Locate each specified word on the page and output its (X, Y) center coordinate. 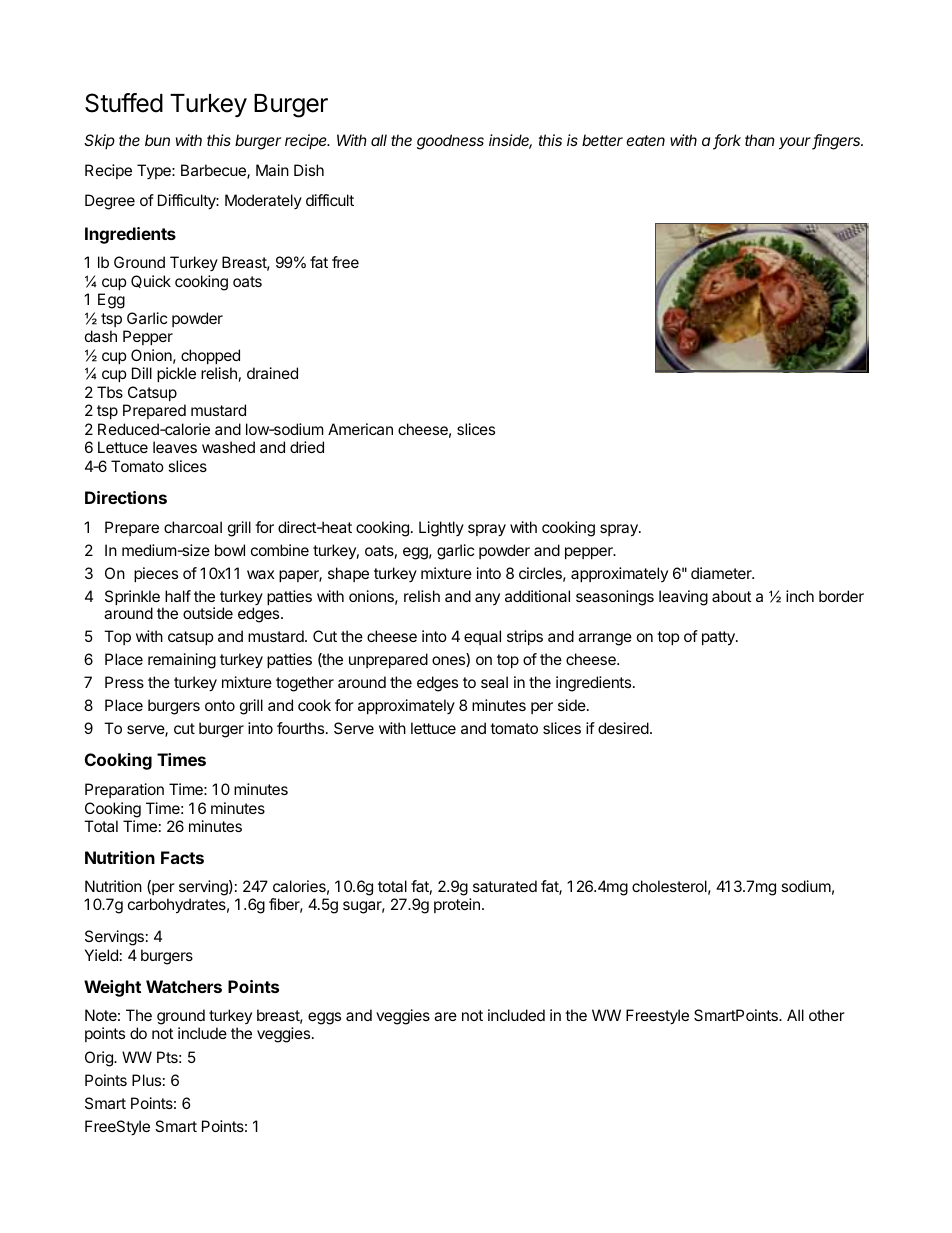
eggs (324, 1018)
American (360, 429)
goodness (450, 142)
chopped (210, 356)
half (178, 596)
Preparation (124, 790)
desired (623, 728)
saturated (505, 886)
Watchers (184, 986)
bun (157, 140)
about (731, 596)
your (796, 143)
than (760, 140)
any (487, 599)
